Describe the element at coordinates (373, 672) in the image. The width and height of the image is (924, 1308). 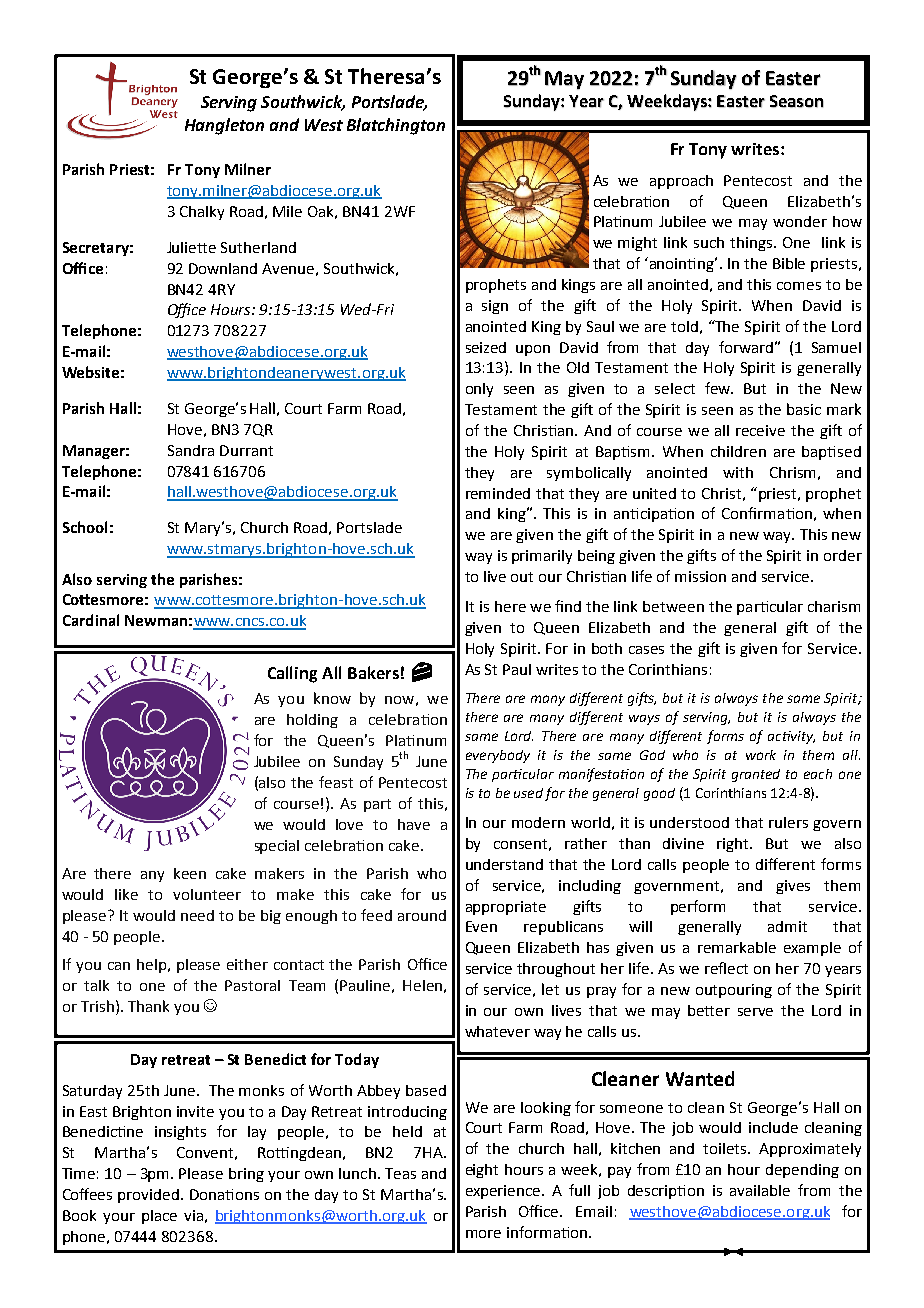
I see `Bakers` at that location.
